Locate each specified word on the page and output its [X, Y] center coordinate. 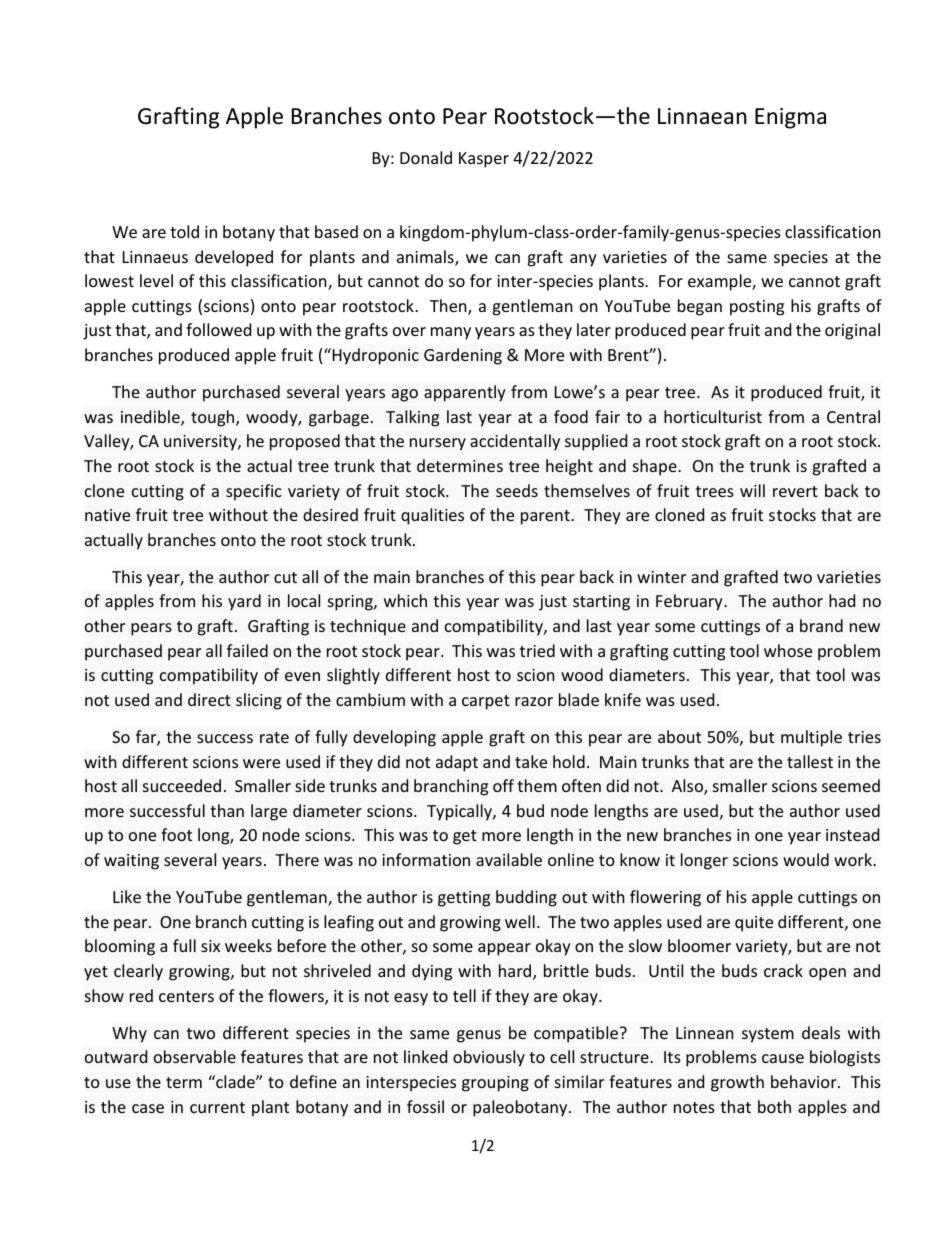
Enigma [790, 118]
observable [195, 1056]
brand [821, 625]
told [184, 231]
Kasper [484, 160]
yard [244, 602]
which [405, 600]
